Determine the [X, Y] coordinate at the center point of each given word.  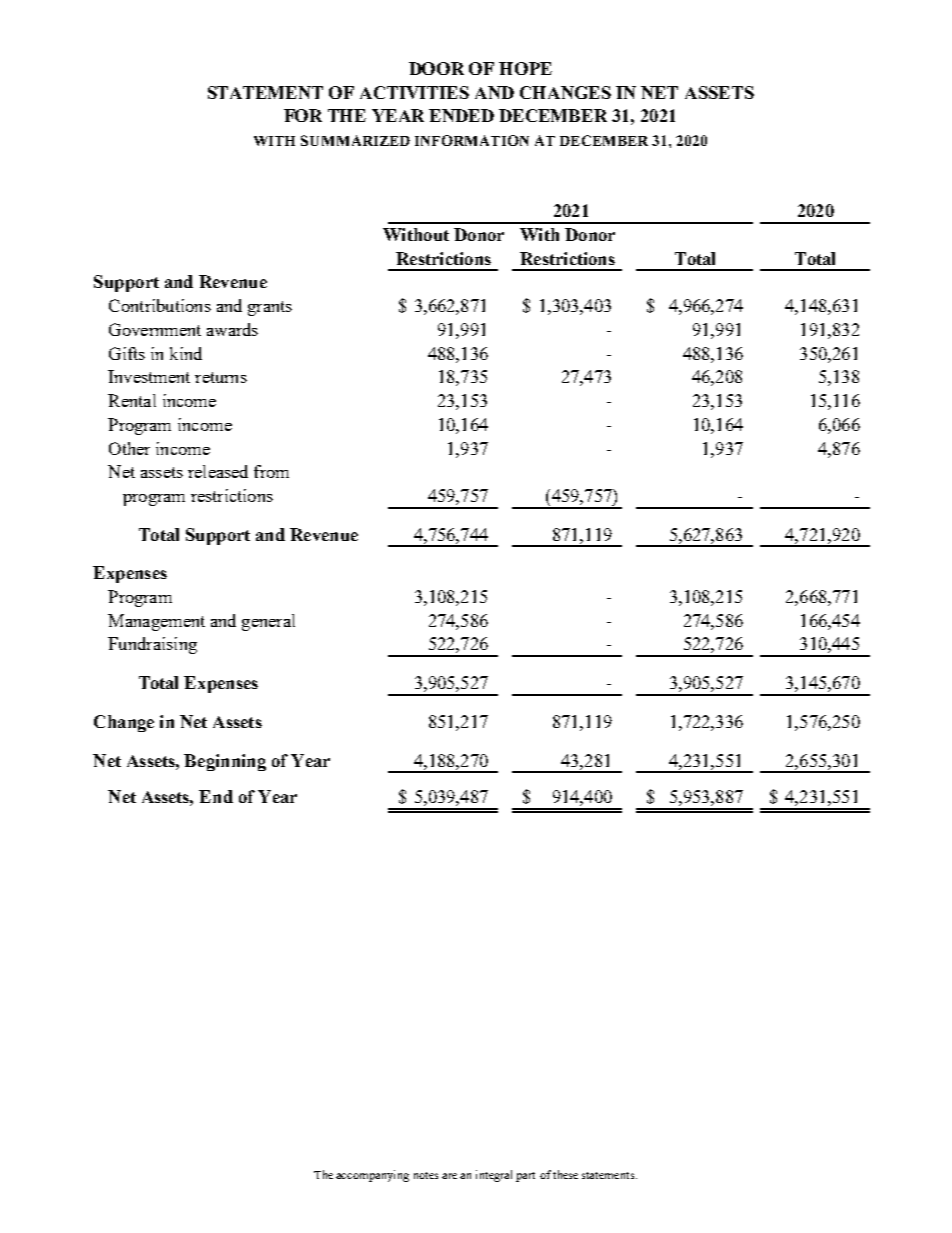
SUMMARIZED [355, 140]
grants [270, 308]
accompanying [372, 1176]
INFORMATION [472, 140]
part [525, 1177]
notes [426, 1175]
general [268, 622]
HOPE [525, 68]
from [271, 471]
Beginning [225, 762]
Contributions [160, 305]
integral [494, 1176]
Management [156, 622]
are [449, 1176]
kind [186, 353]
